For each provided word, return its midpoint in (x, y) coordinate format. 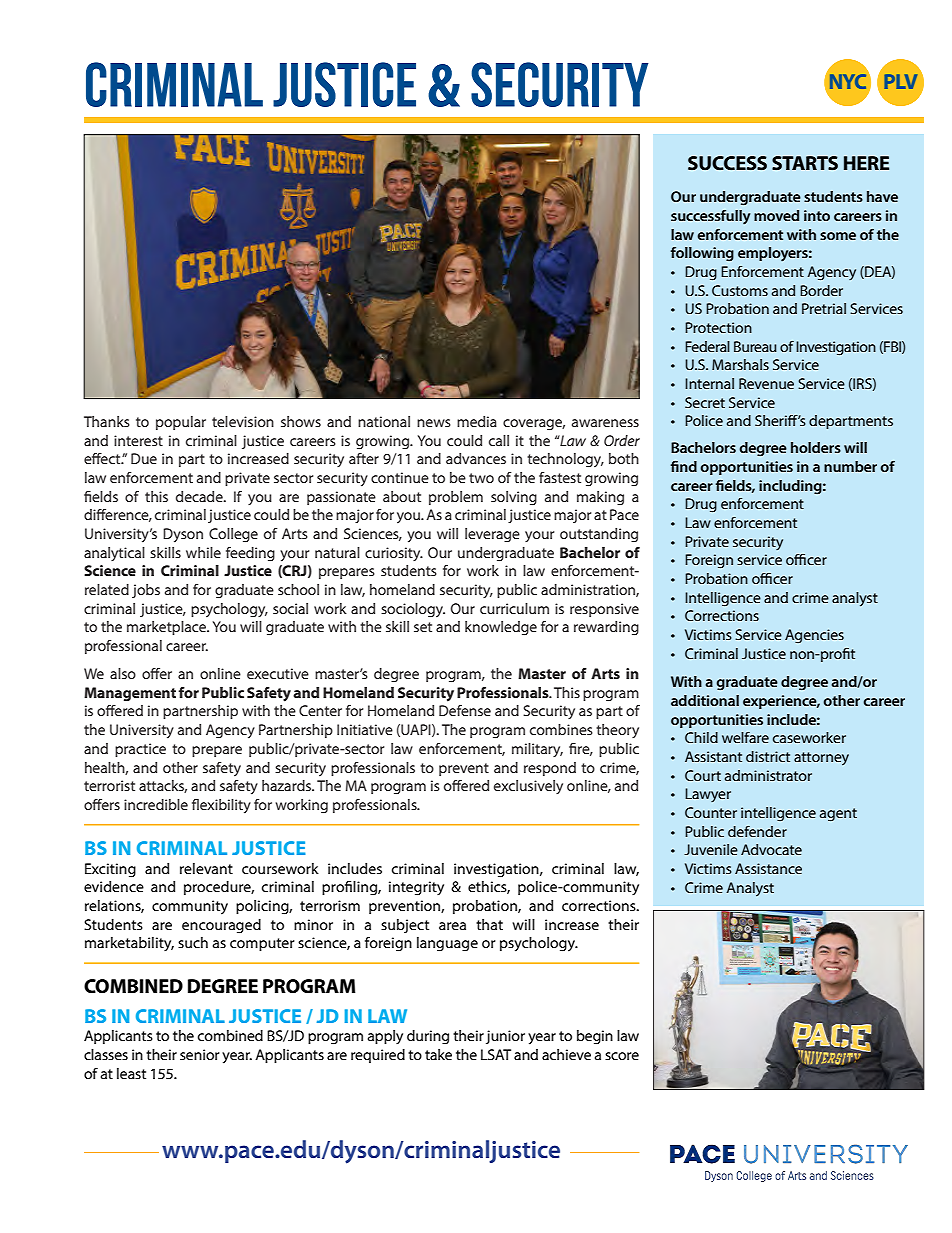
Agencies (814, 636)
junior (505, 1037)
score (622, 1056)
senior (200, 1054)
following (702, 254)
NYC (848, 81)
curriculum (514, 608)
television (243, 421)
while (203, 552)
